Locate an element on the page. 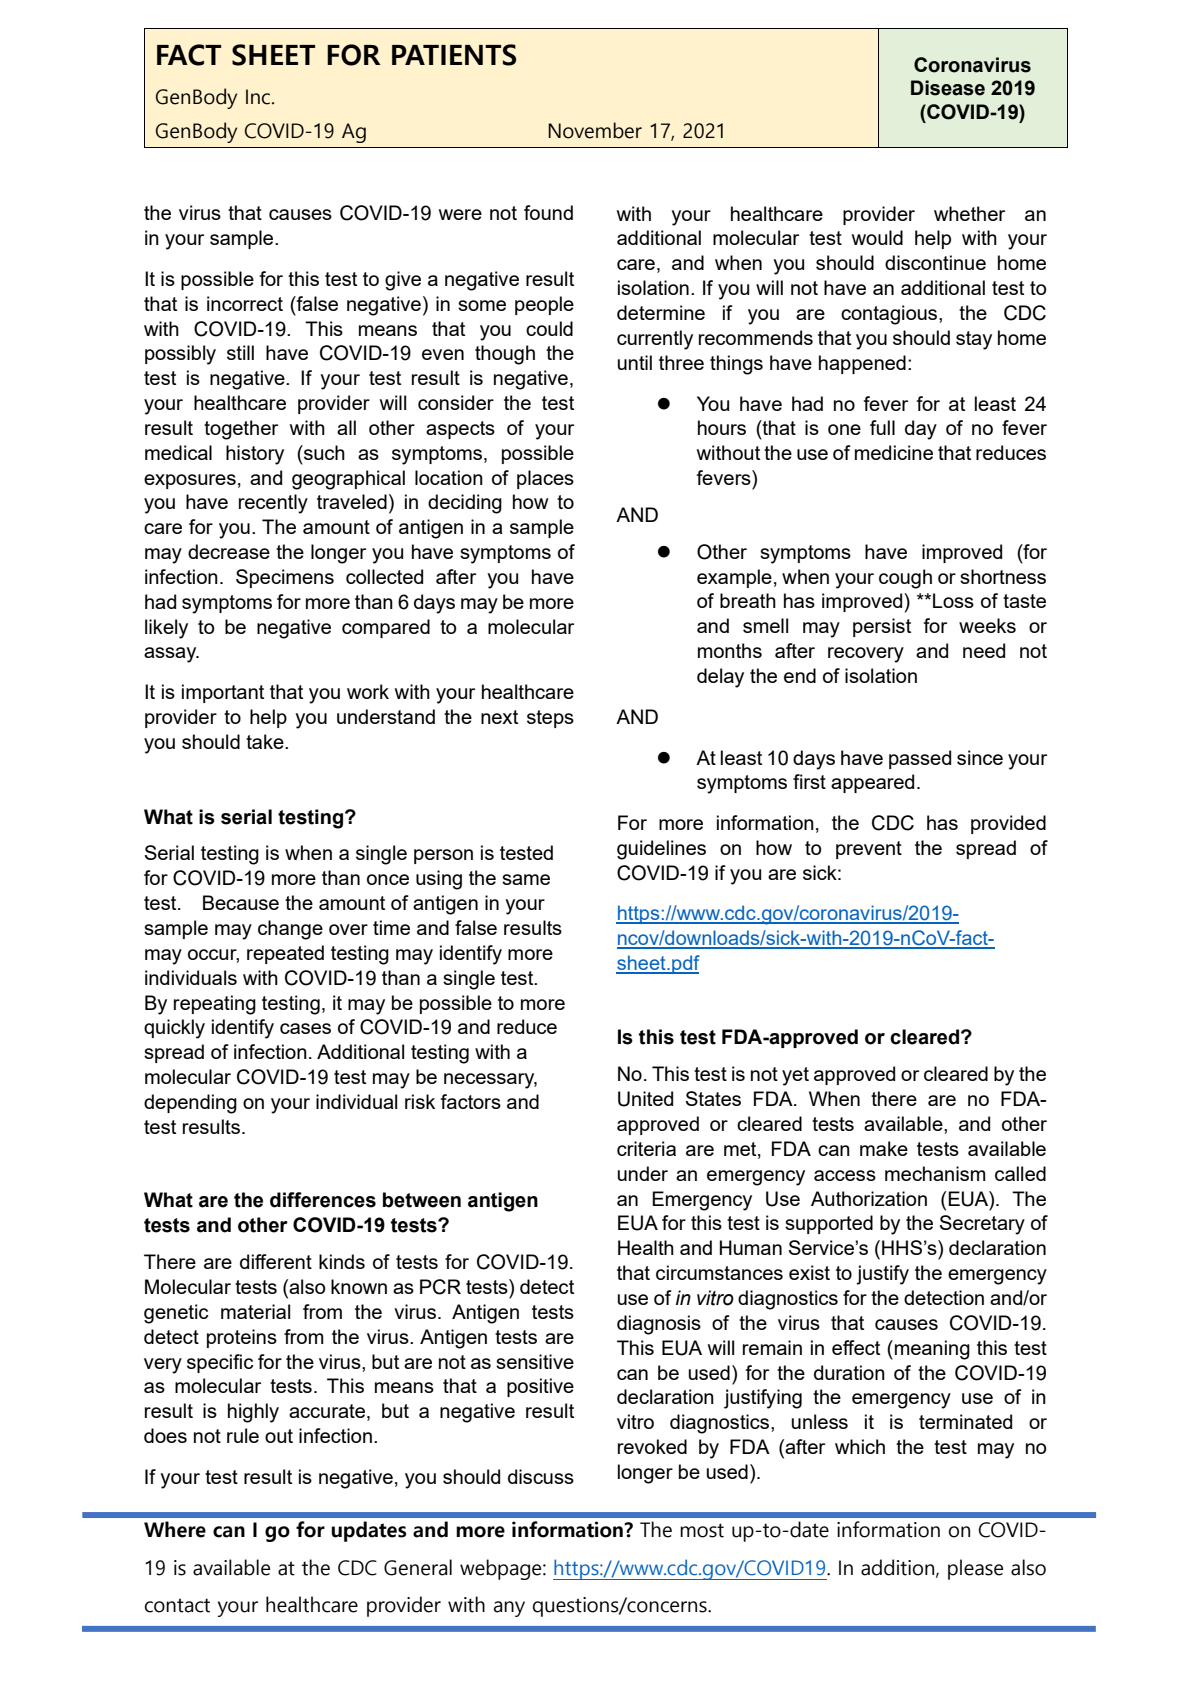 This page has height=1685, width=1191. PATIENTS is located at coordinates (454, 55).
